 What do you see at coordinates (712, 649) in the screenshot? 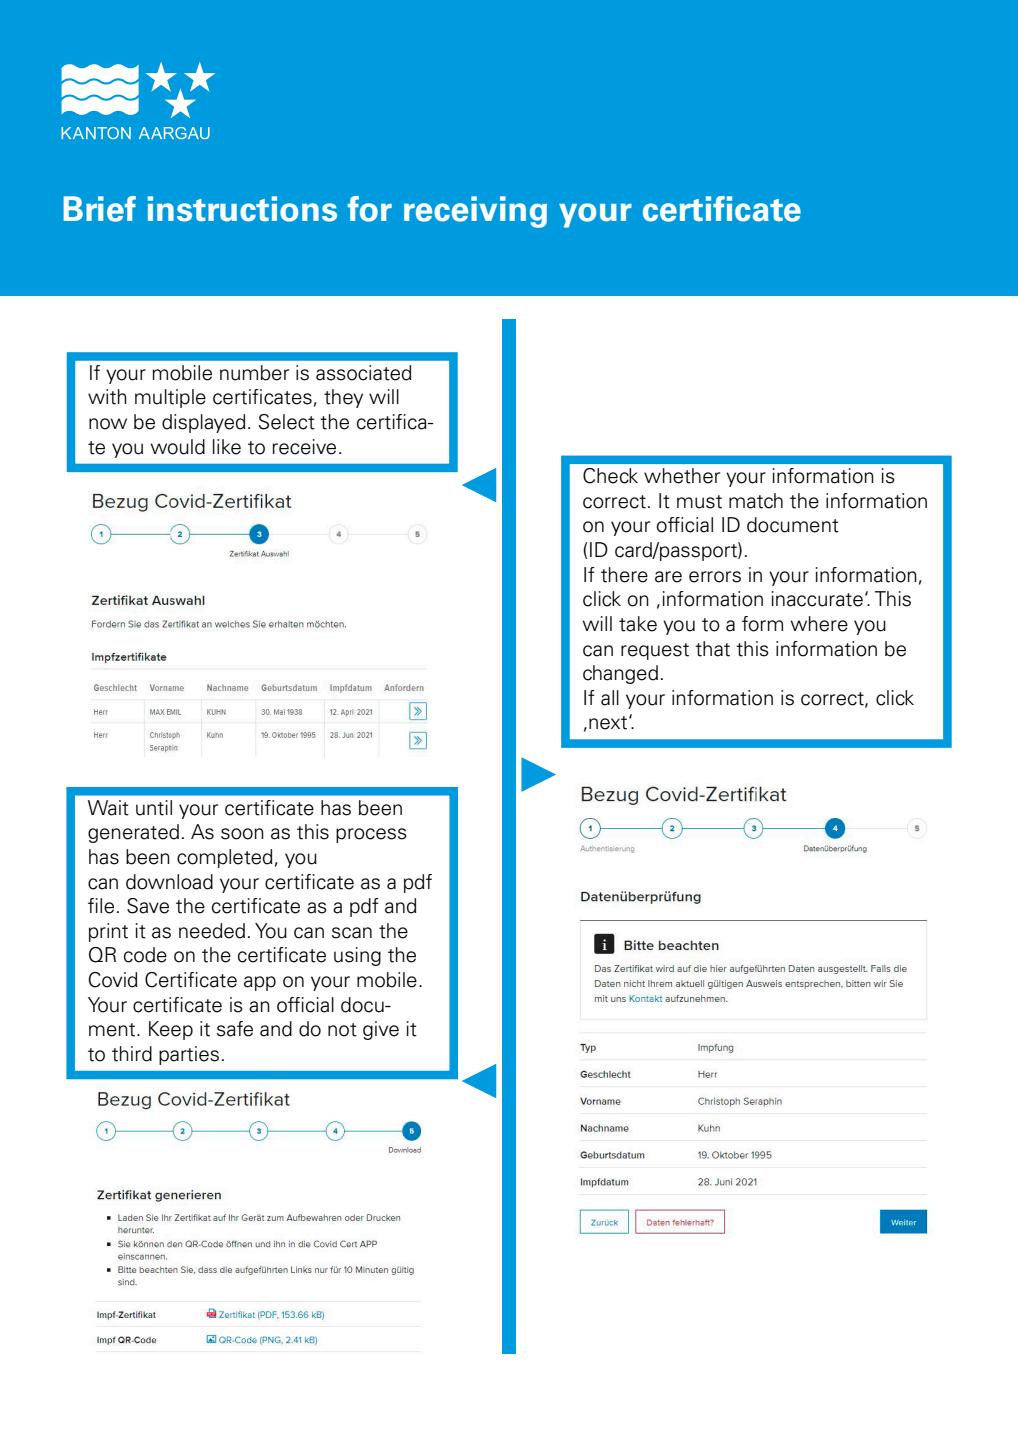
I see `that` at bounding box center [712, 649].
